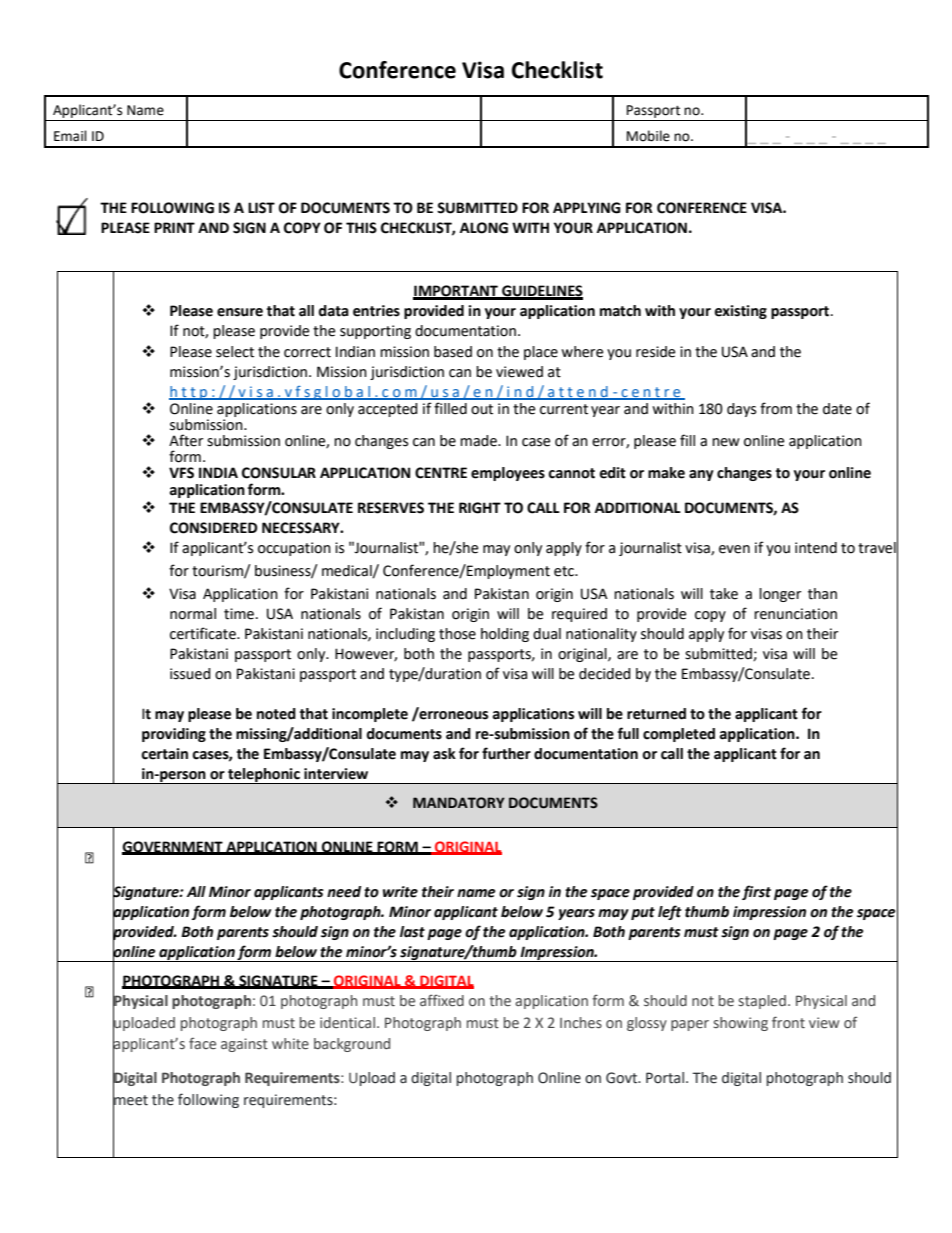 This document has width=952, height=1233. I want to click on ask, so click(444, 754).
